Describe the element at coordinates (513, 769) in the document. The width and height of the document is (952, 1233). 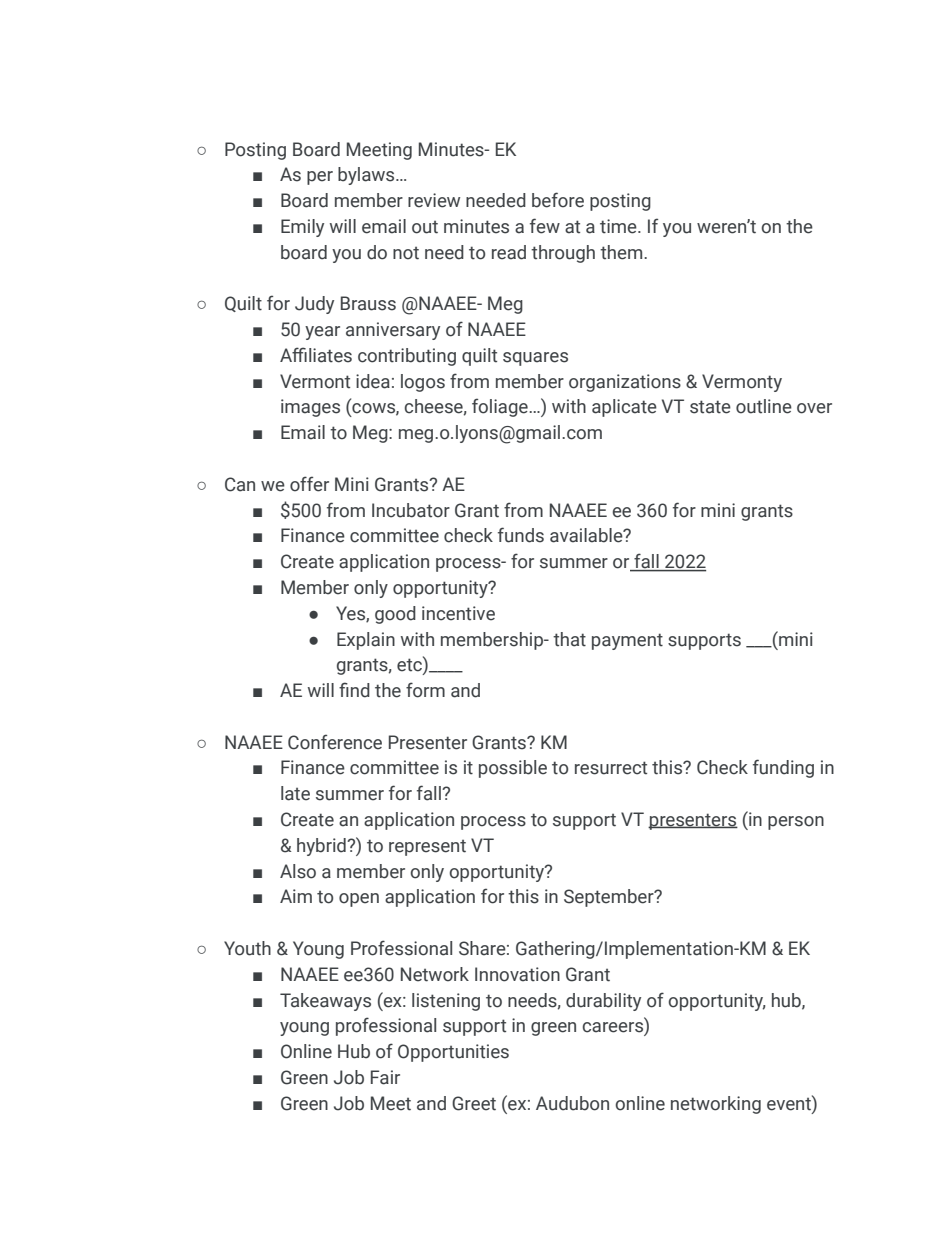
I see `possible` at that location.
